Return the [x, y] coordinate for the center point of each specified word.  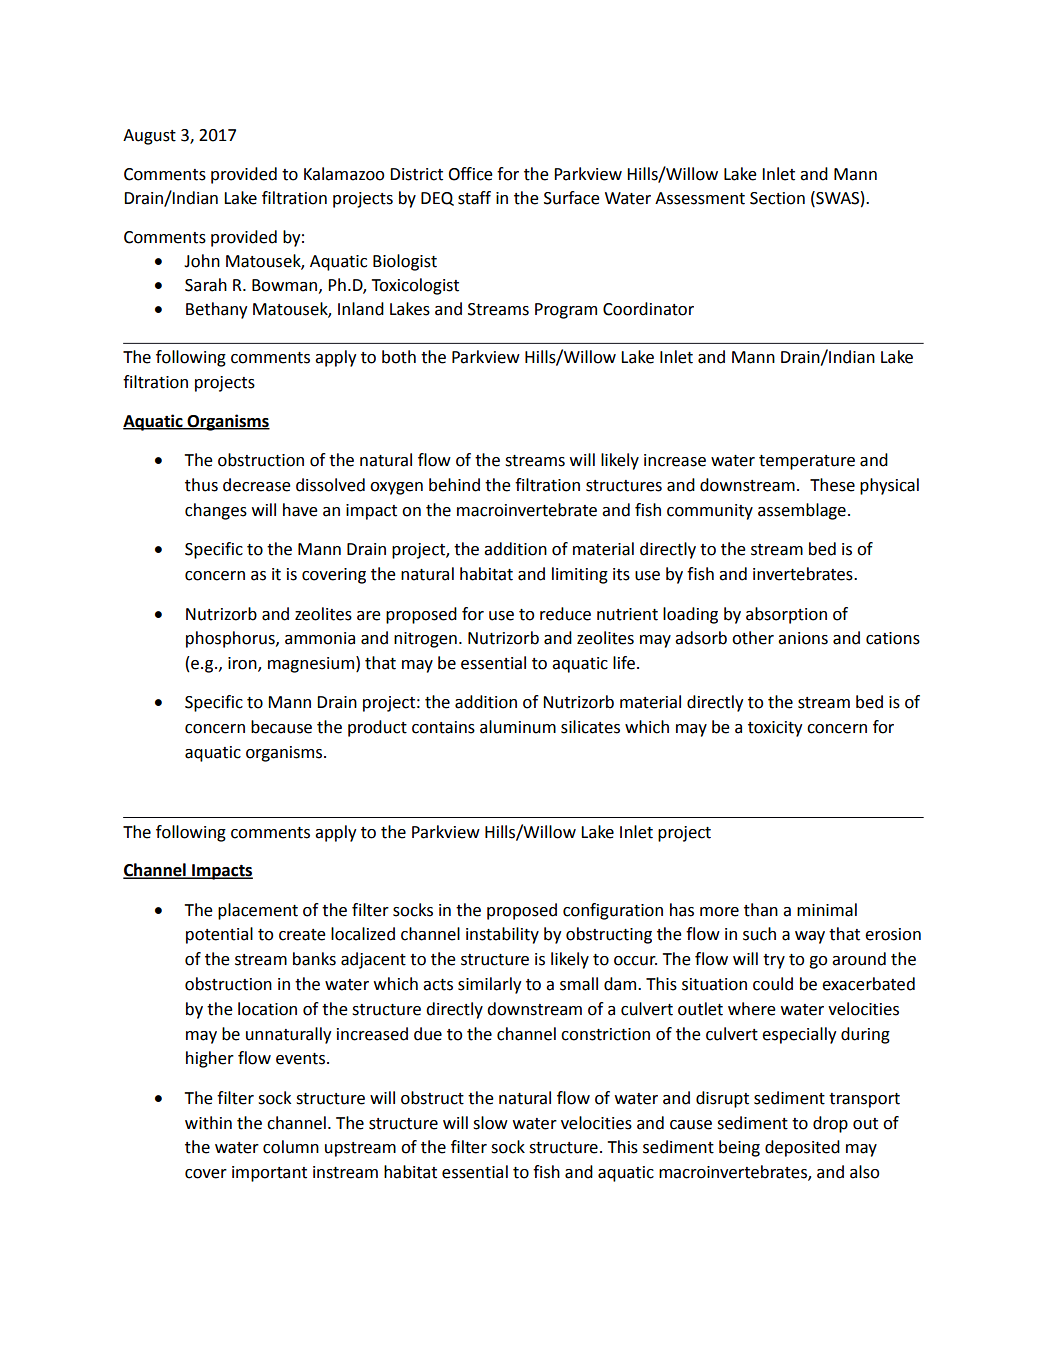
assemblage [802, 511]
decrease [257, 485]
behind [454, 485]
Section [777, 198]
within [208, 1123]
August [149, 137]
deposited [802, 1148]
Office [470, 174]
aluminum [518, 727]
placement [258, 911]
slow [490, 1123]
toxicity [775, 729]
